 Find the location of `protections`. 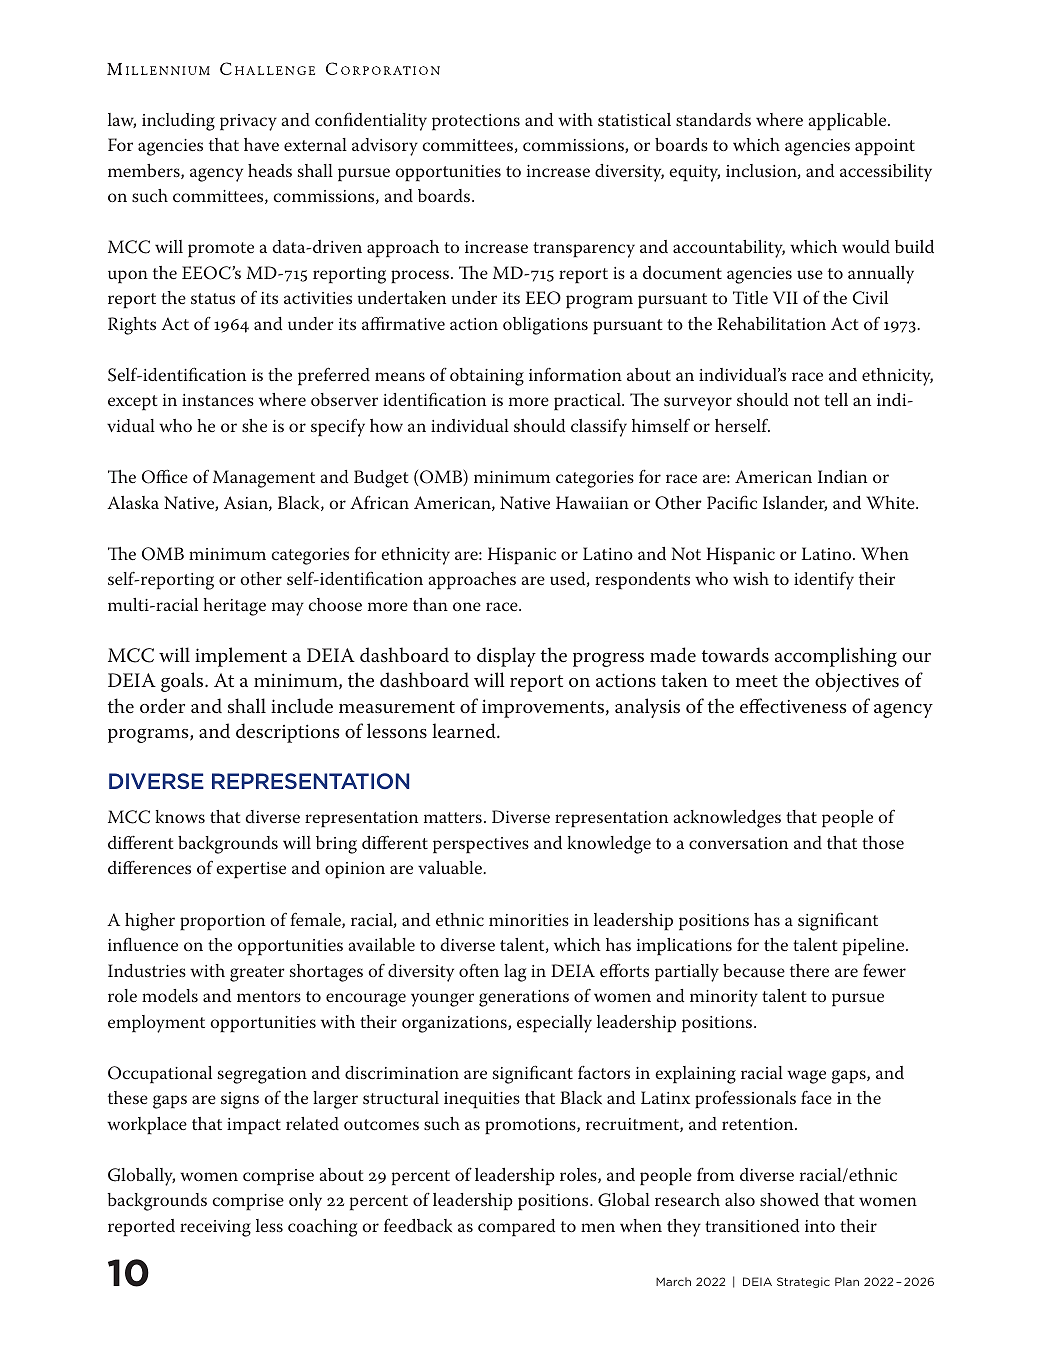

protections is located at coordinates (476, 122).
